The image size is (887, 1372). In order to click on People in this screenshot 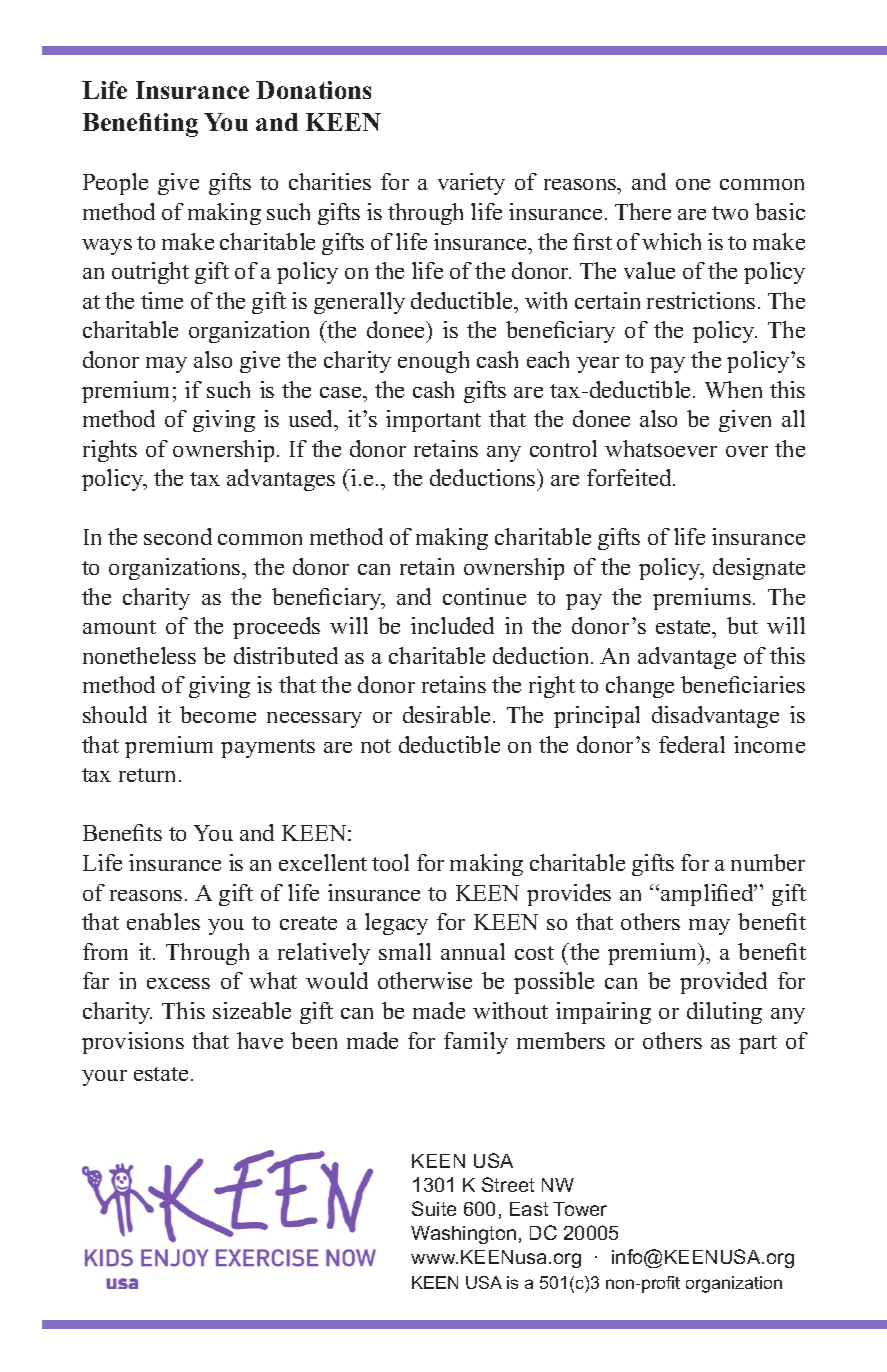, I will do `click(115, 184)`.
